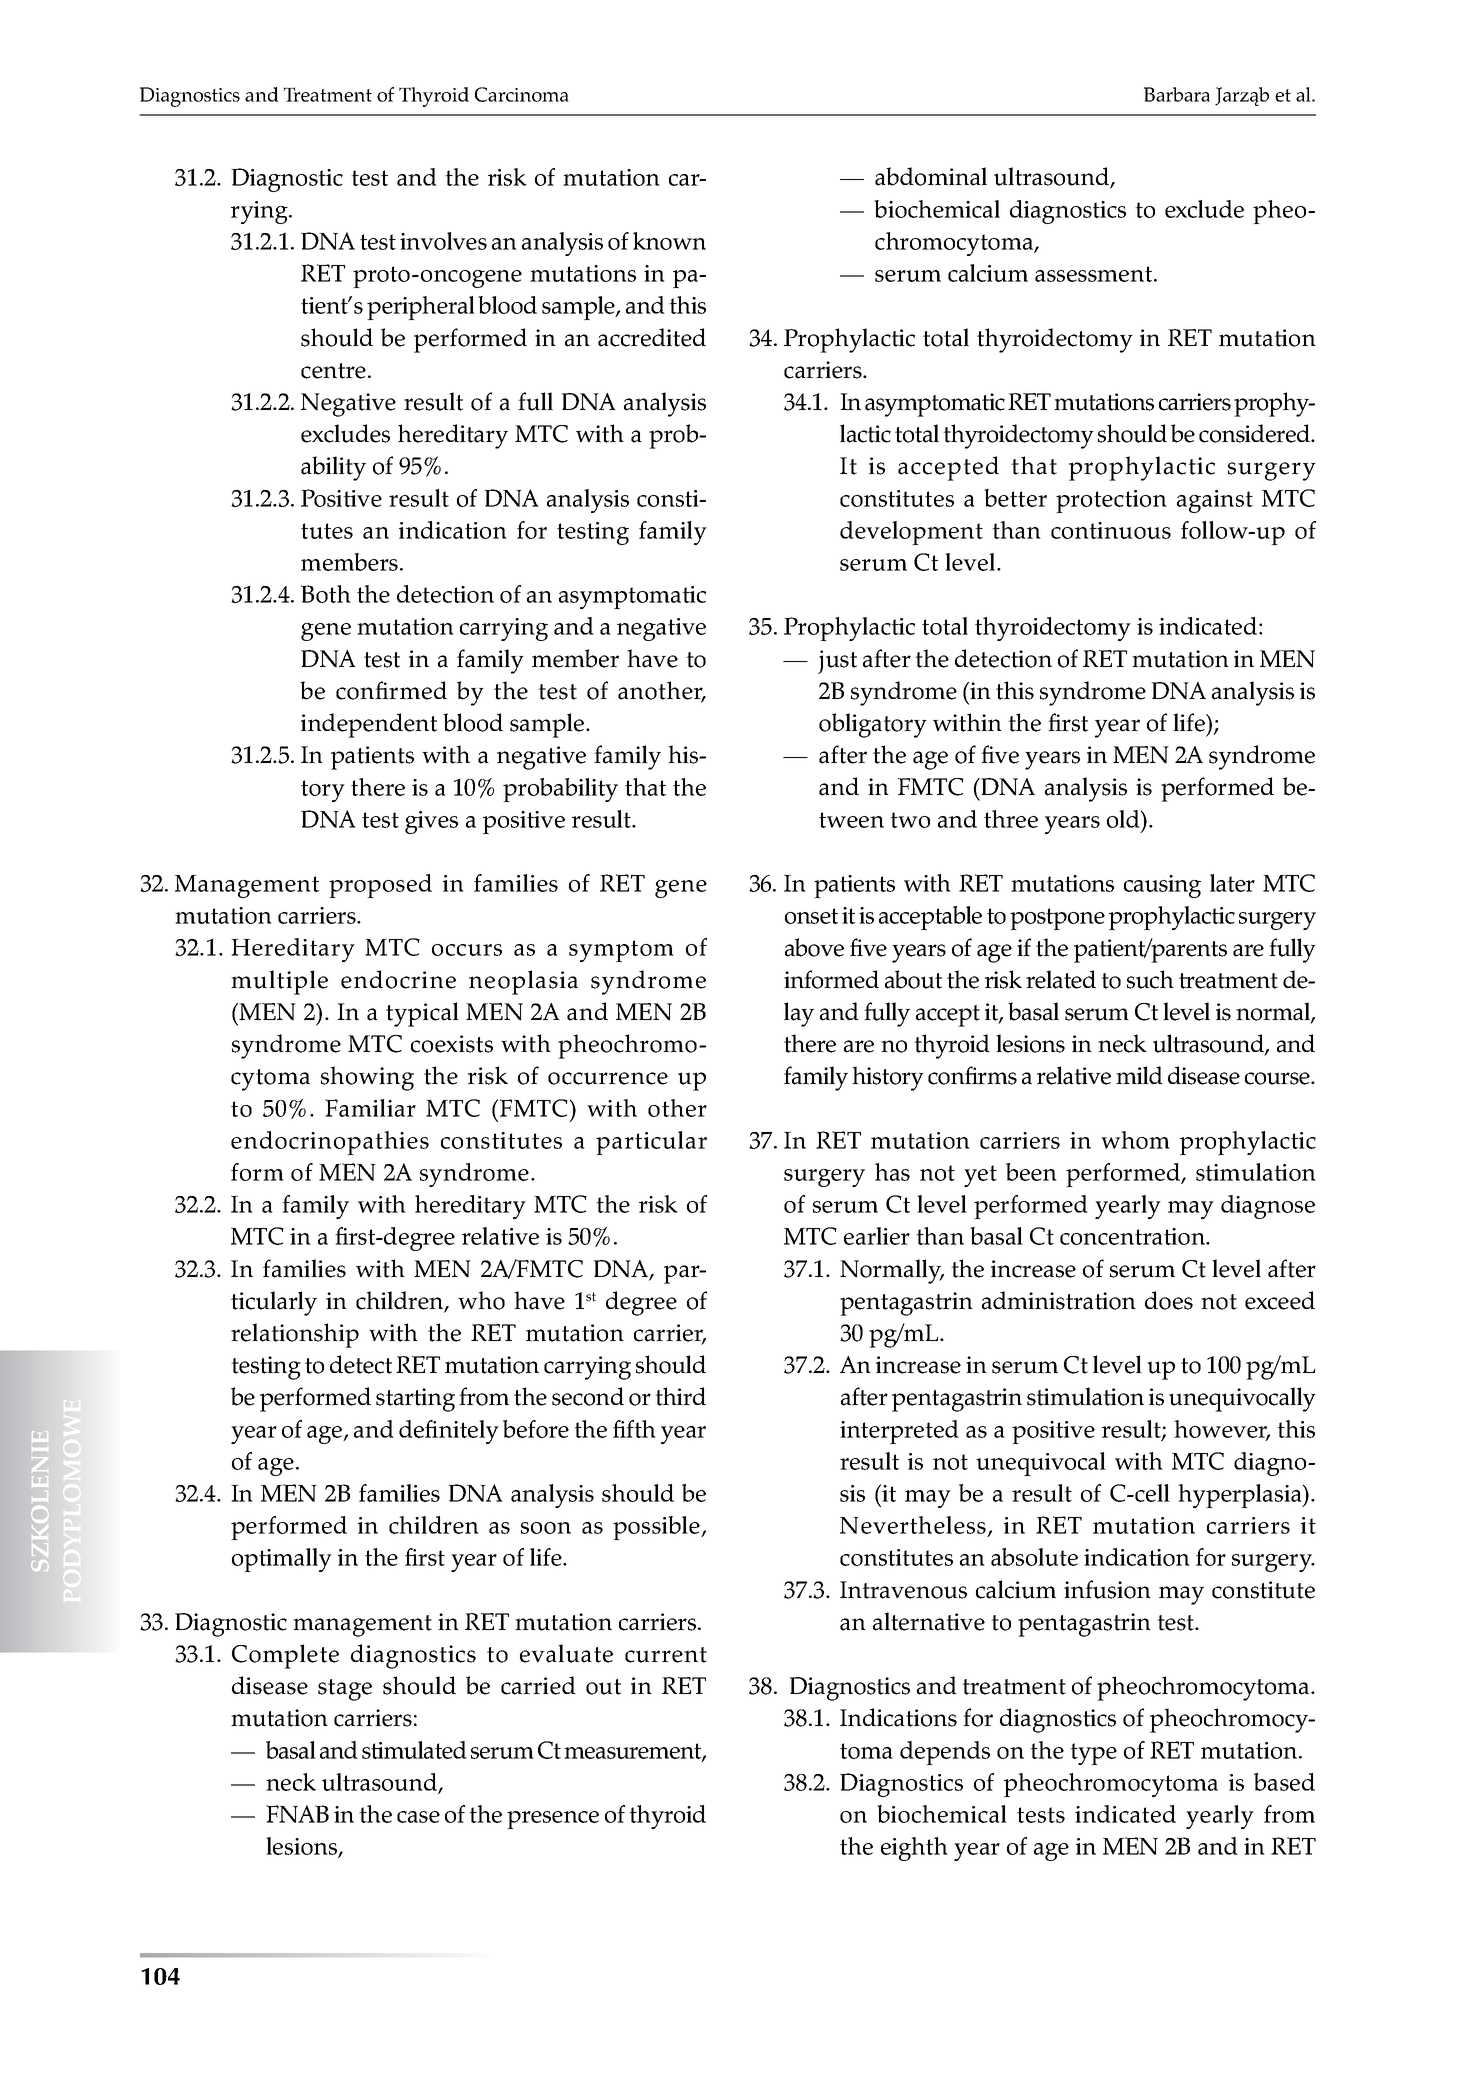  Describe the element at coordinates (814, 947) in the document. I see `above` at that location.
